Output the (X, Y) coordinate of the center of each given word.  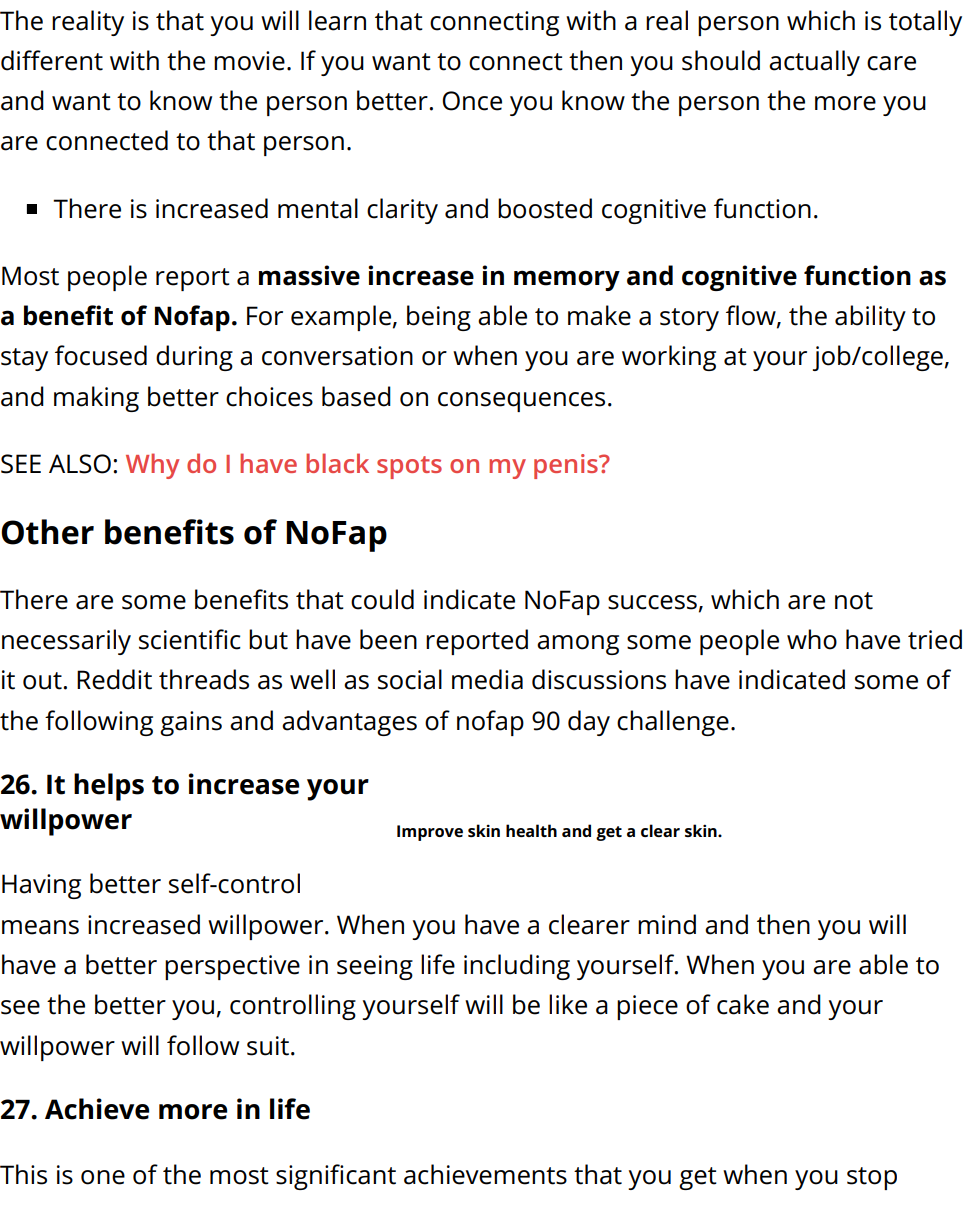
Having (41, 886)
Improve (430, 833)
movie (249, 61)
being (439, 318)
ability (870, 318)
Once (472, 101)
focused (101, 355)
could (382, 599)
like (568, 1004)
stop (872, 1178)
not (854, 601)
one (103, 1177)
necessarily (66, 642)
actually (814, 63)
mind (667, 924)
